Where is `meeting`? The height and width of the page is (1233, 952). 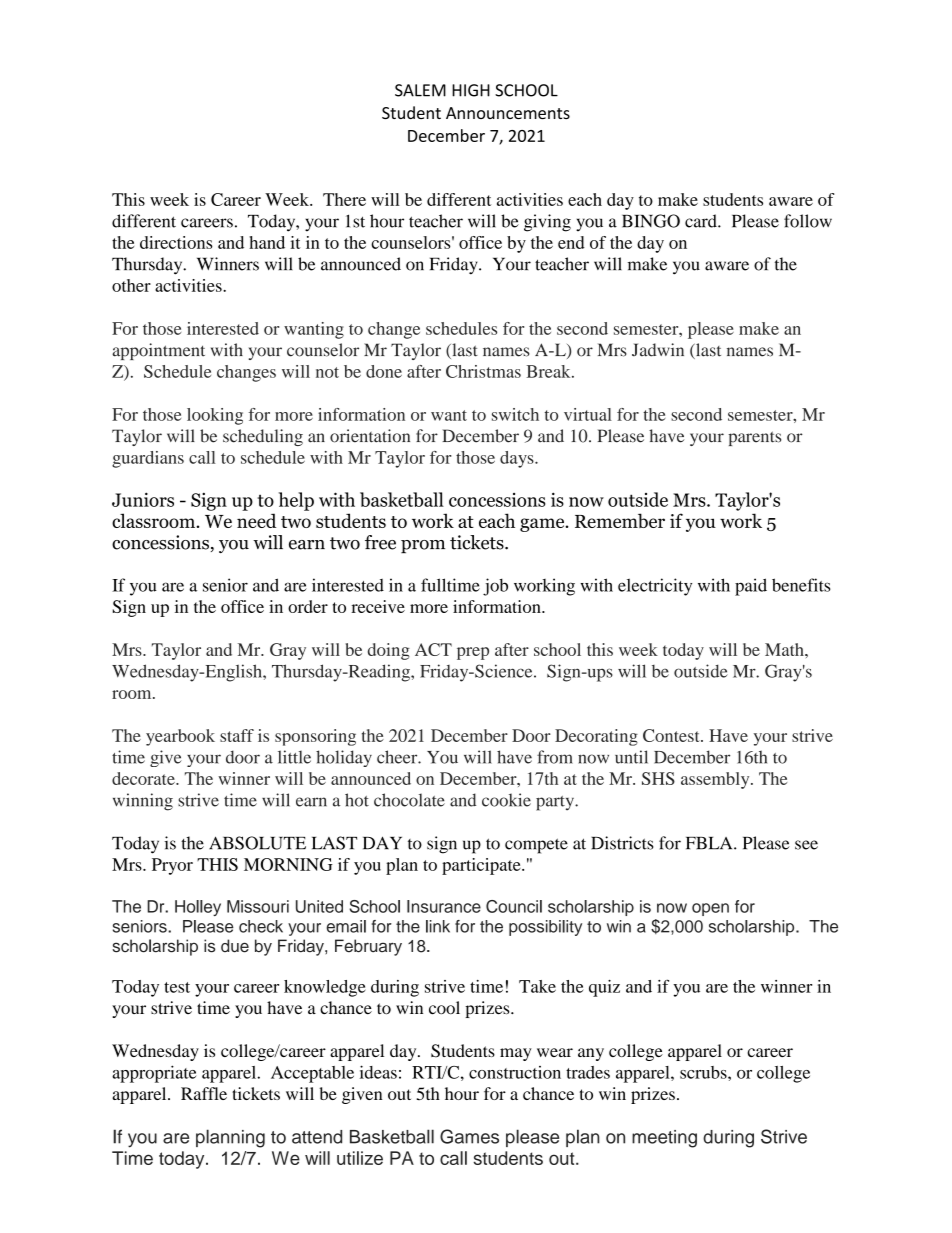 meeting is located at coordinates (664, 1139).
